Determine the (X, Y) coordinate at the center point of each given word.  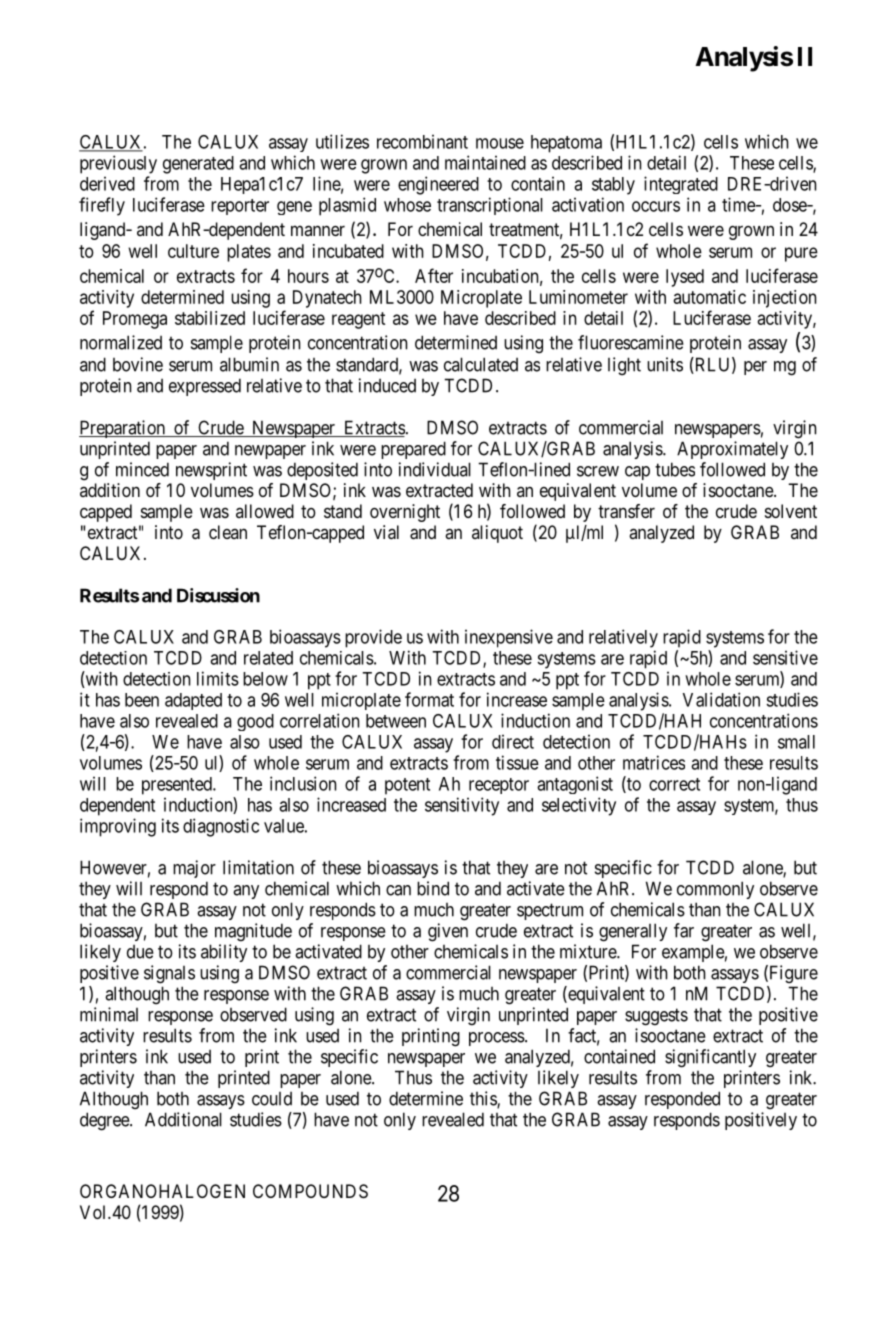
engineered (438, 185)
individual (435, 469)
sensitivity (462, 806)
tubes (675, 469)
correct (674, 784)
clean (228, 532)
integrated (681, 185)
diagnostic (221, 827)
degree (105, 1121)
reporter (240, 207)
